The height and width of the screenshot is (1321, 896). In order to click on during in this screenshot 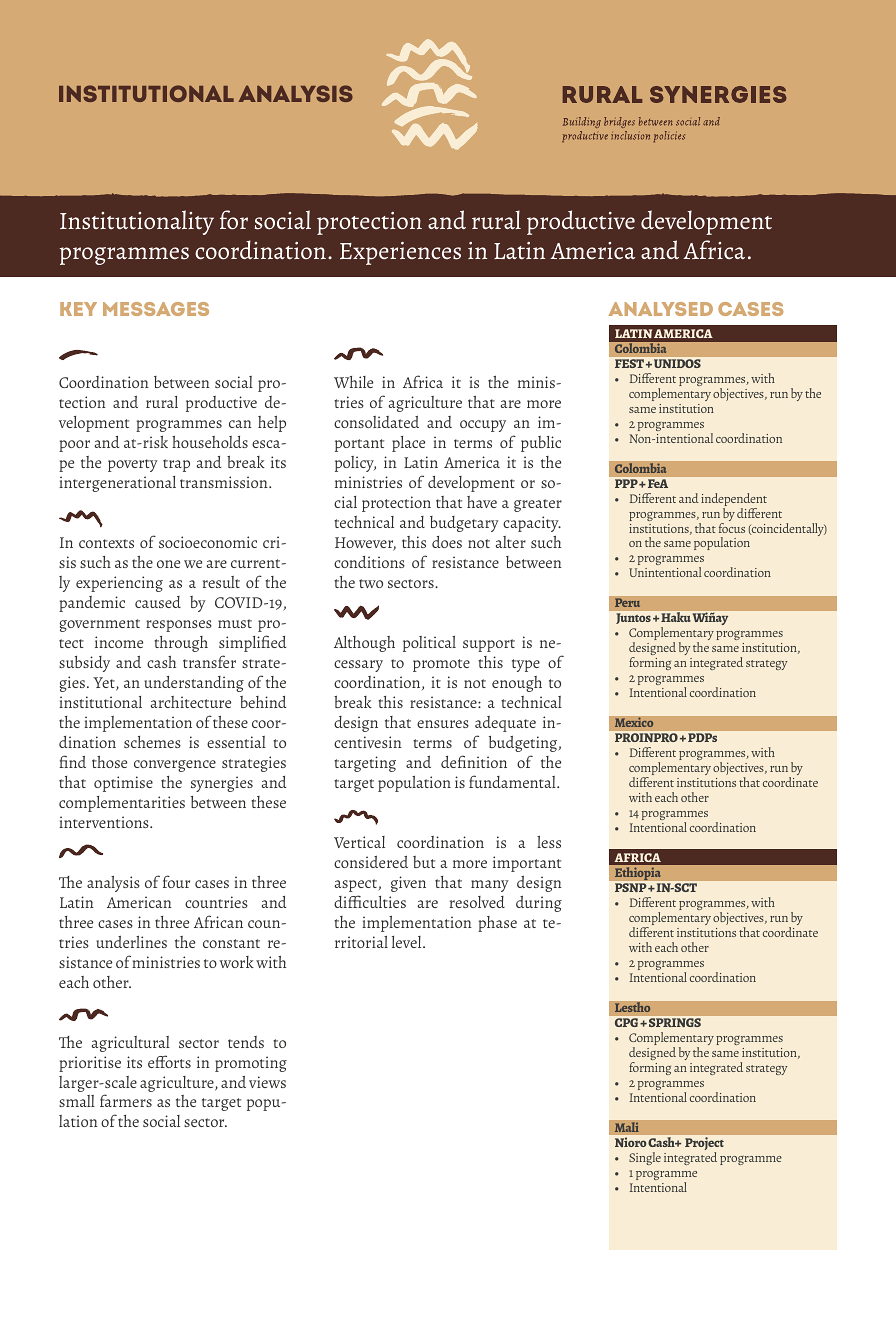, I will do `click(539, 904)`.
